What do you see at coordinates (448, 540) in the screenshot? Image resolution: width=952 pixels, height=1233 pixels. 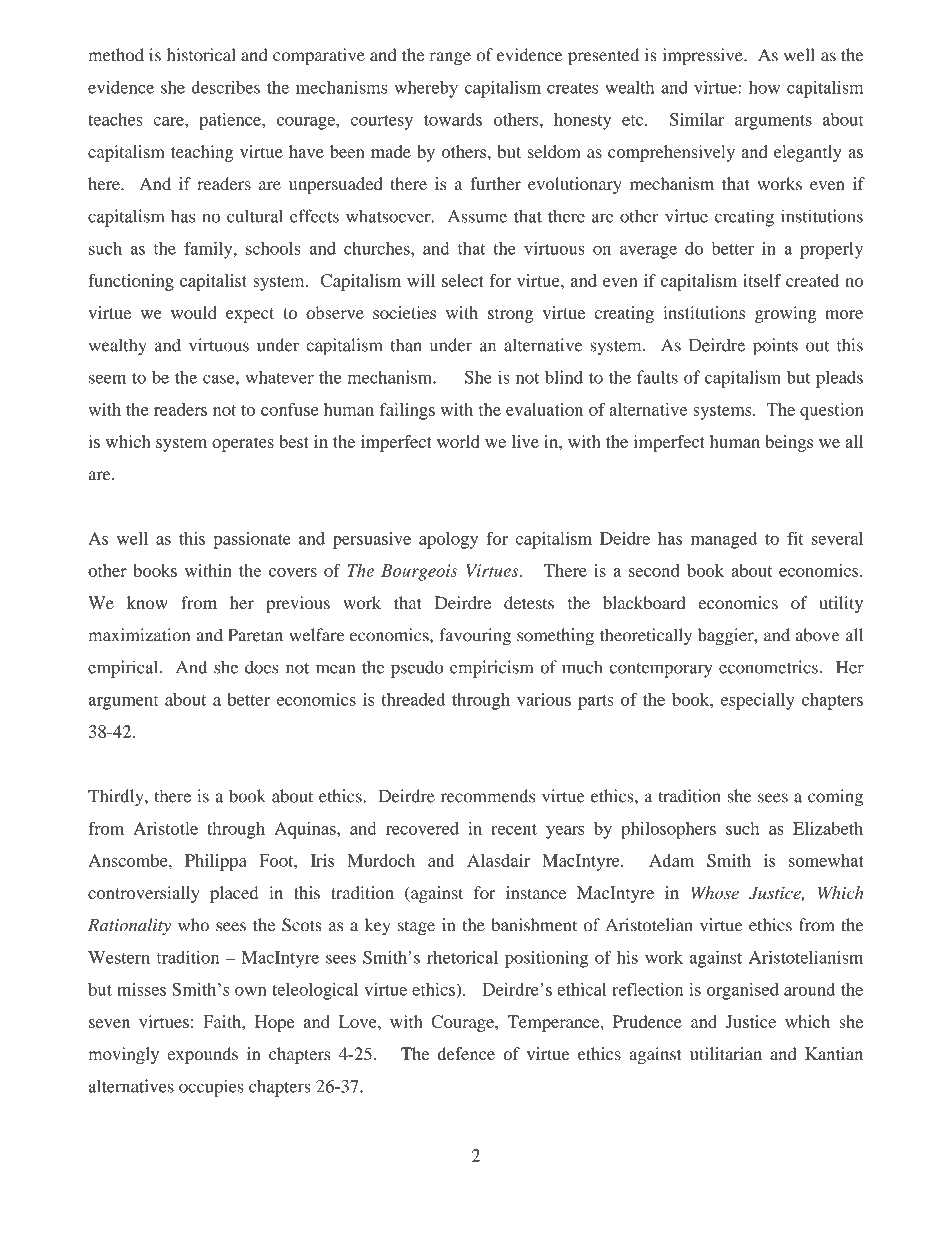 I see `apology` at bounding box center [448, 540].
